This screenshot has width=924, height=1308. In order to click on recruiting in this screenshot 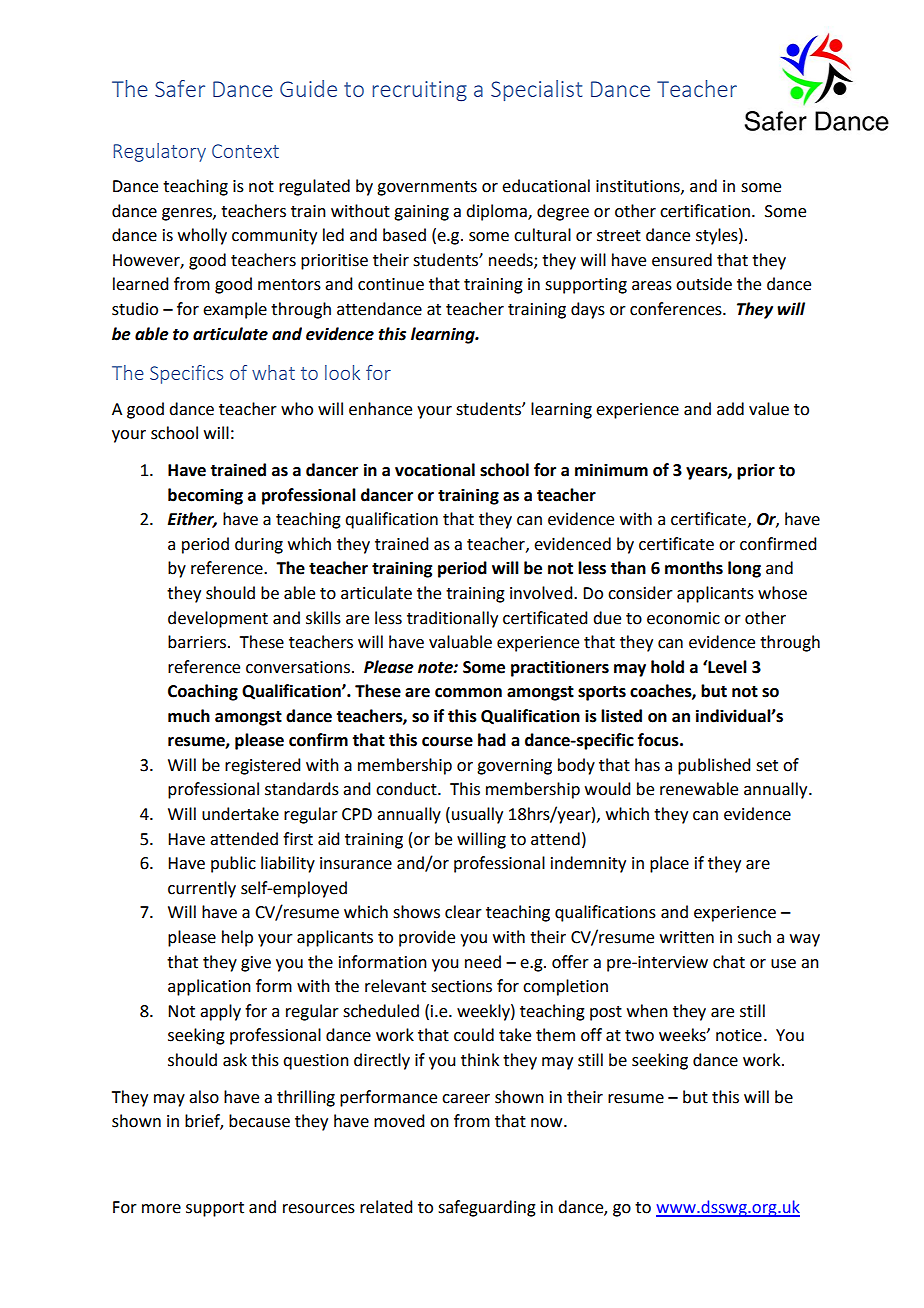, I will do `click(420, 91)`.
